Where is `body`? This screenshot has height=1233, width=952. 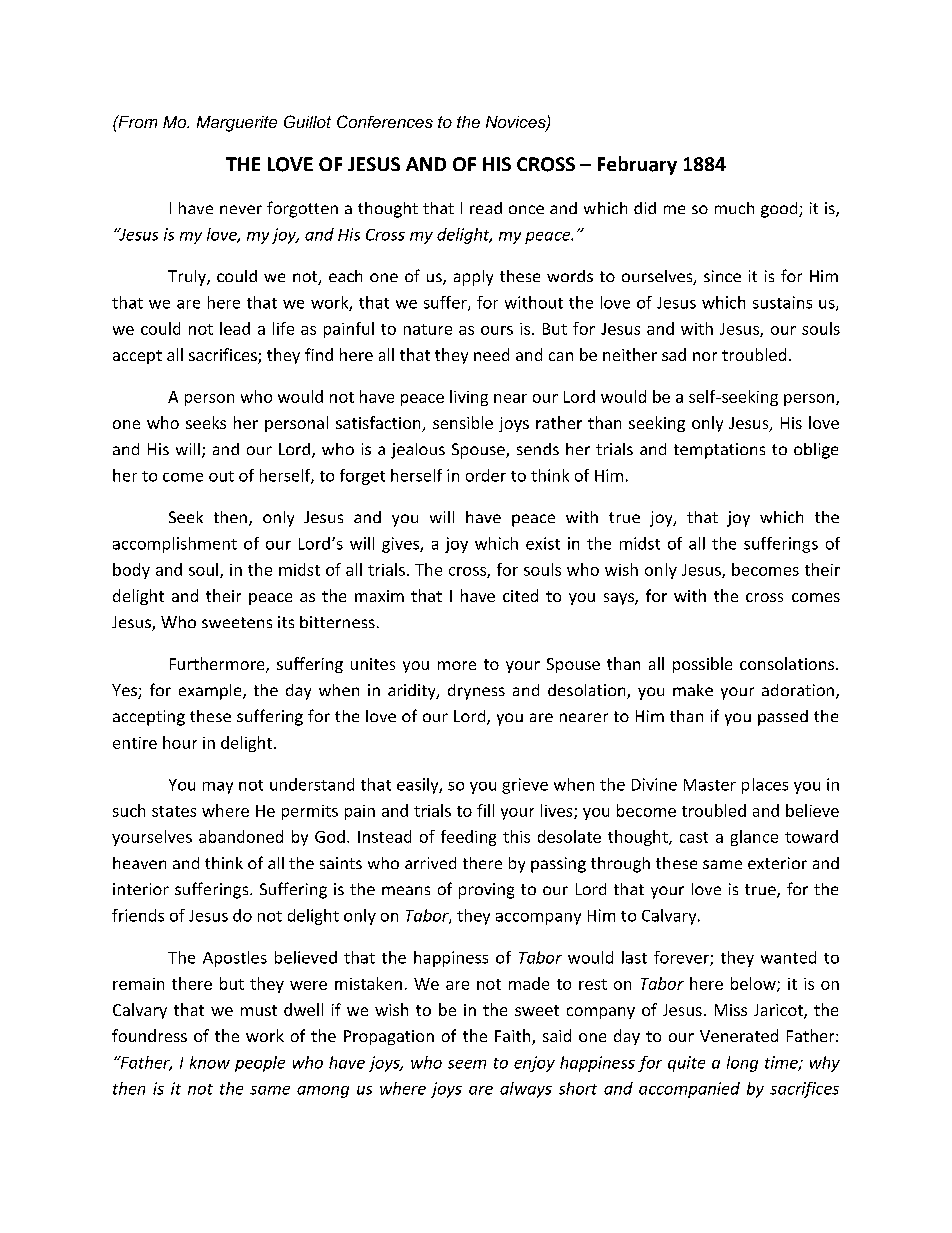 body is located at coordinates (131, 571).
